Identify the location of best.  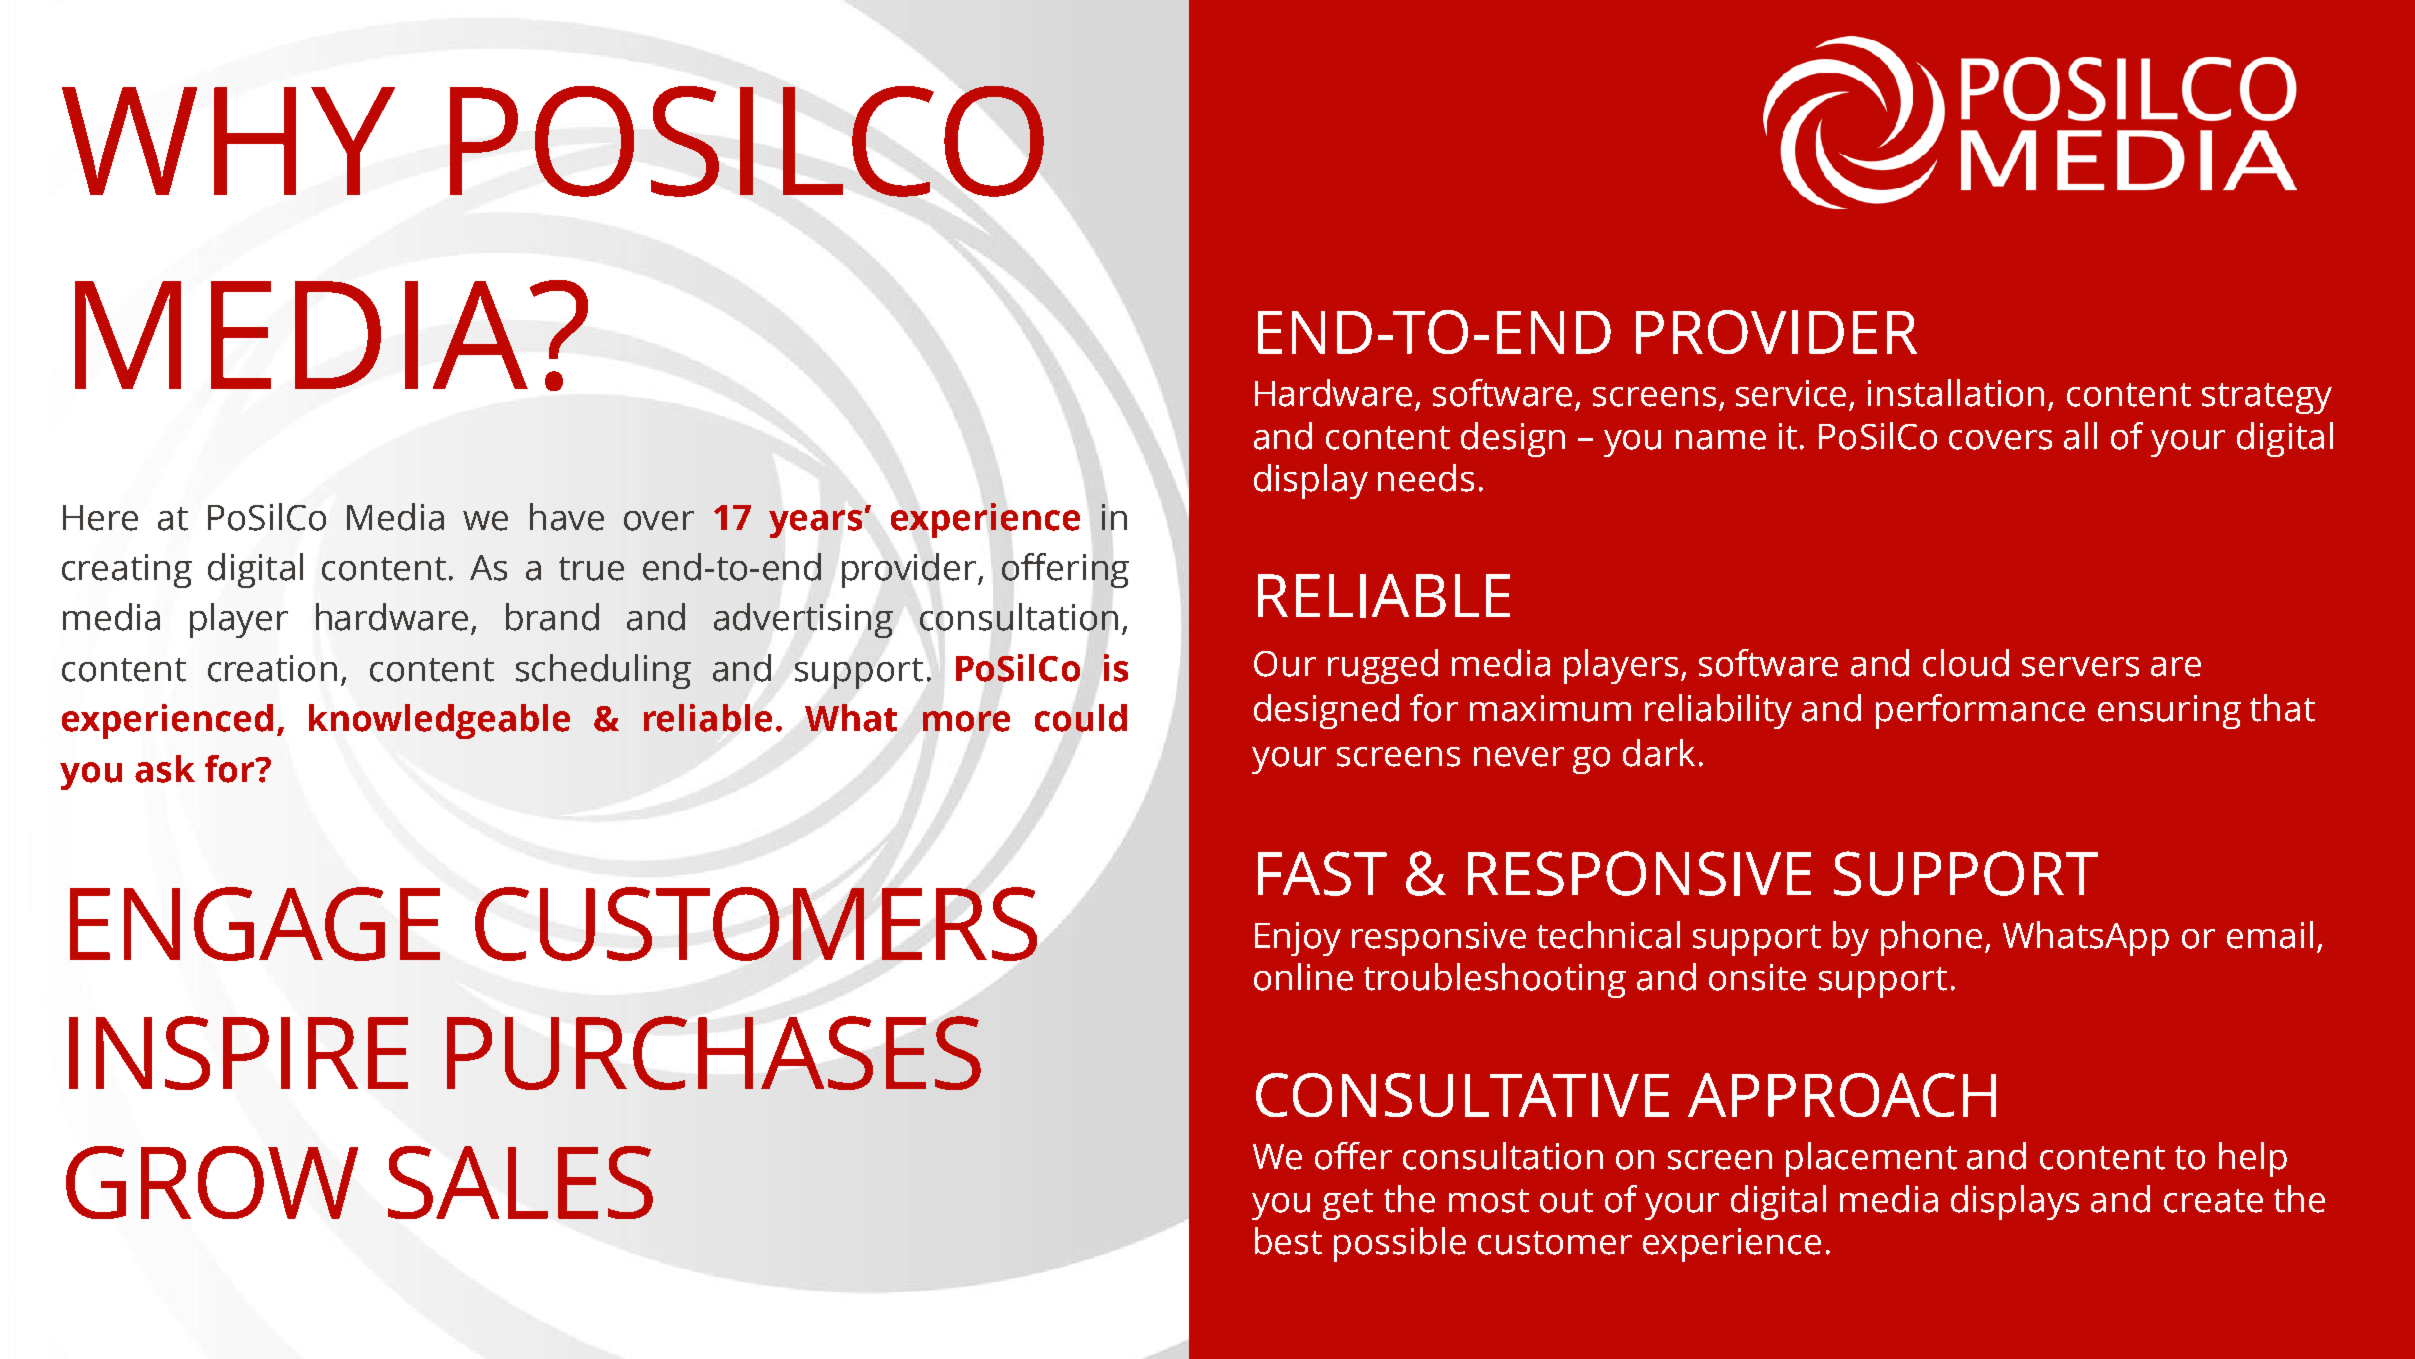
(1288, 1241).
